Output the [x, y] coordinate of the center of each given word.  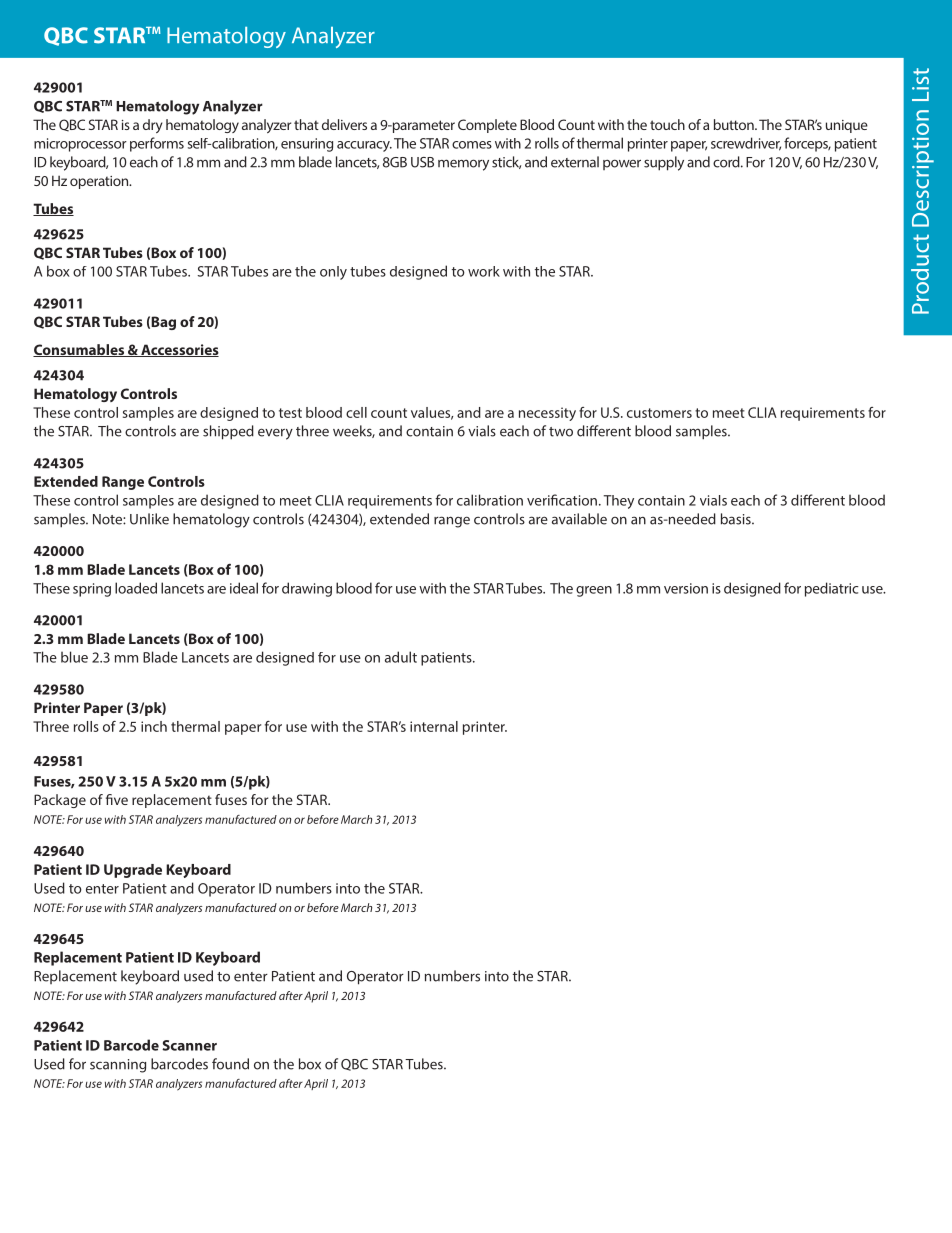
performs [157, 144]
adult [401, 657]
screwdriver [746, 144]
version [686, 588]
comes [472, 145]
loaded [136, 588]
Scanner [189, 1045]
